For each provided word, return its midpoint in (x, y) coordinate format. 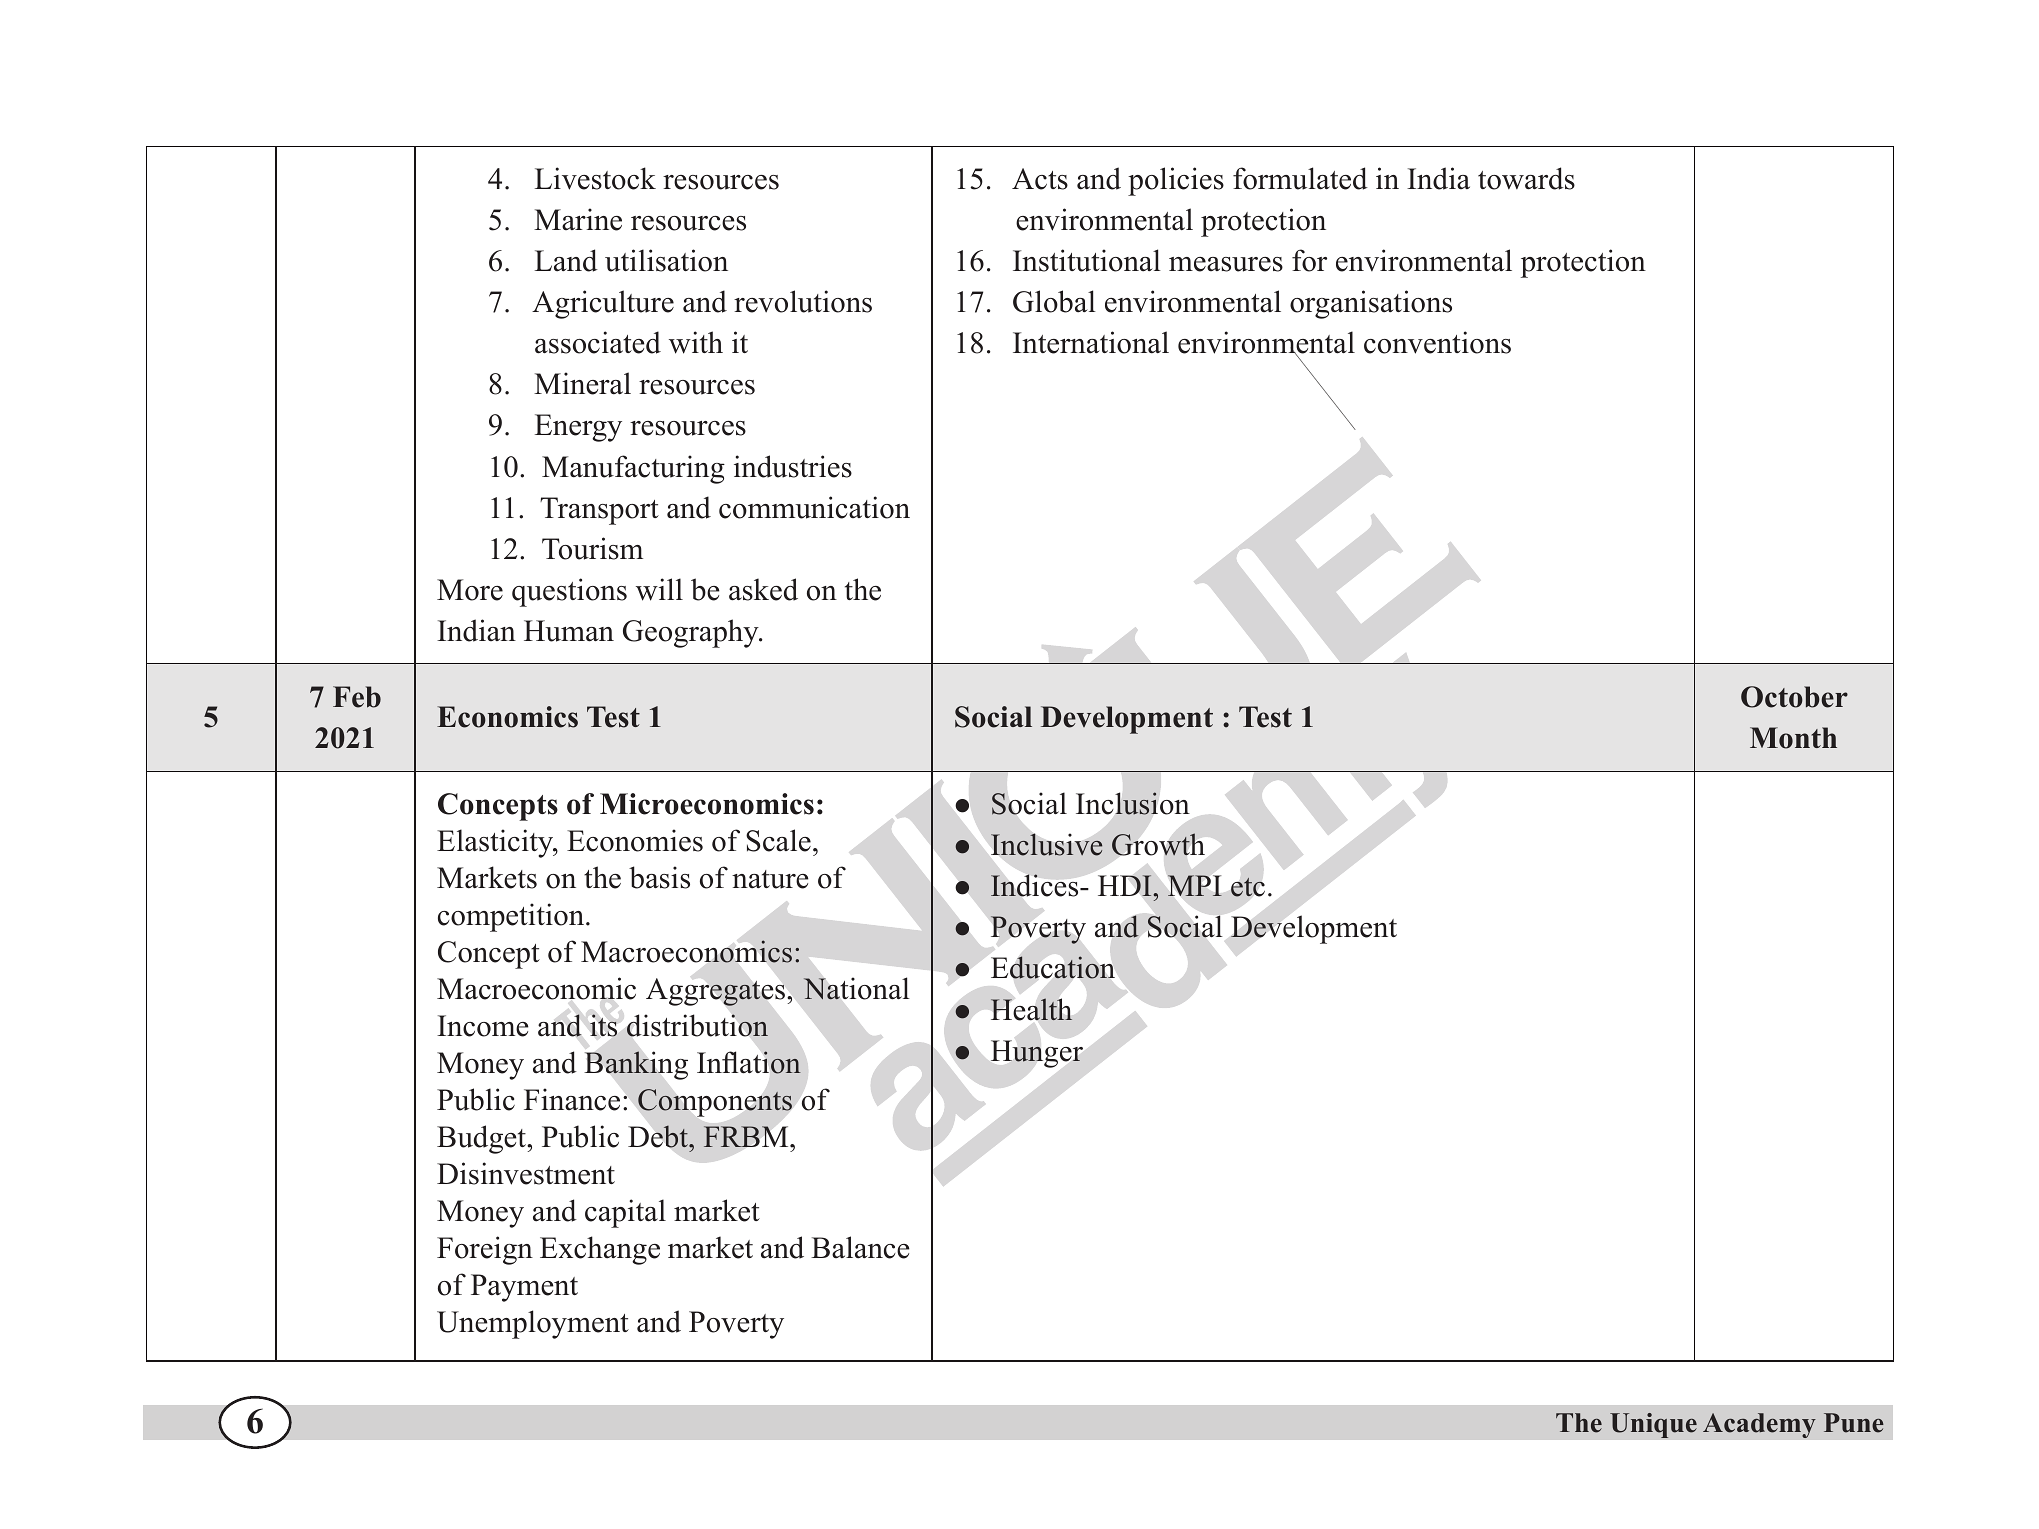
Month (1793, 738)
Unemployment (533, 1324)
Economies (635, 840)
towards (1526, 178)
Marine (578, 219)
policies (1176, 181)
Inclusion (1133, 803)
